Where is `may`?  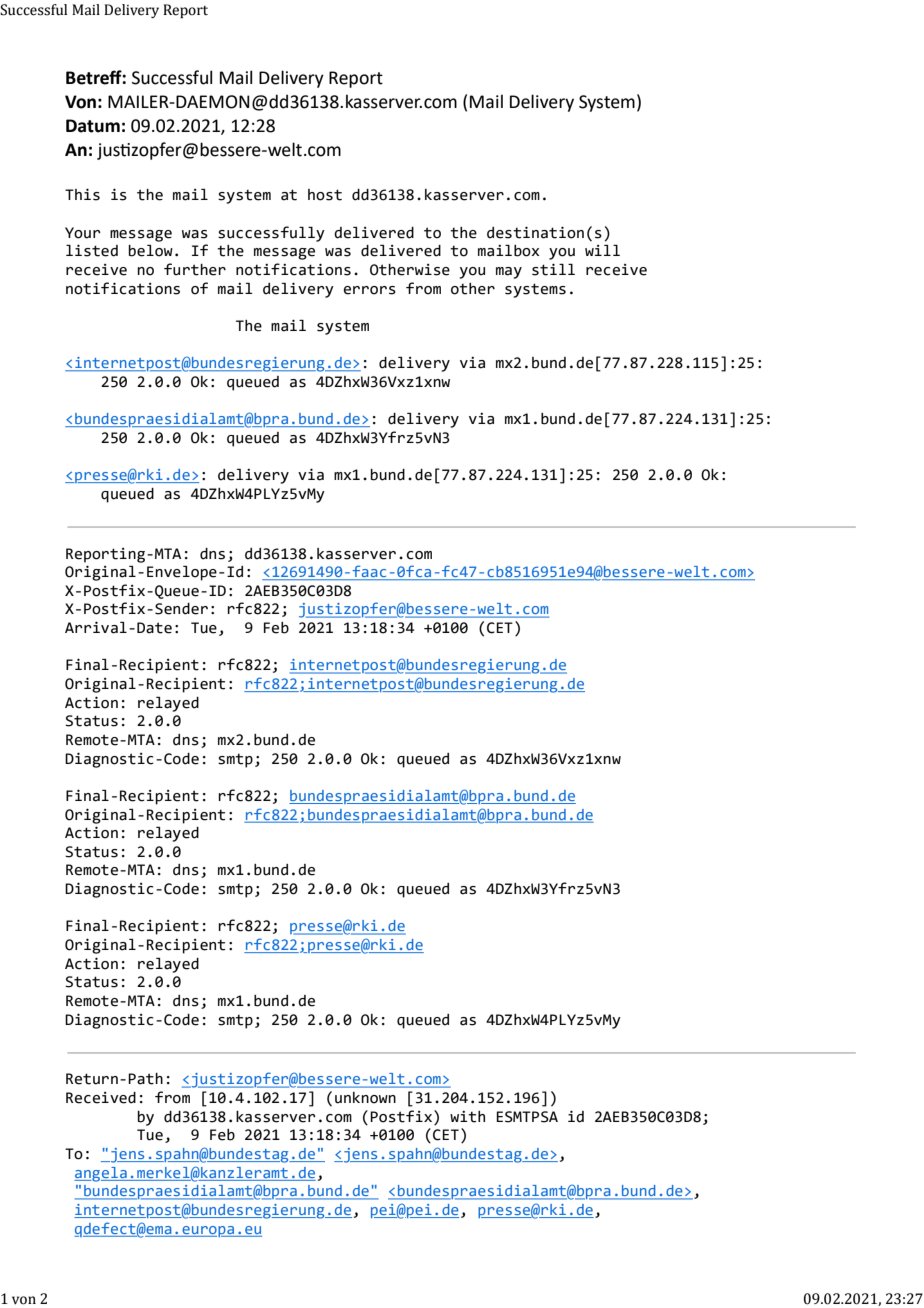 may is located at coordinates (509, 273).
